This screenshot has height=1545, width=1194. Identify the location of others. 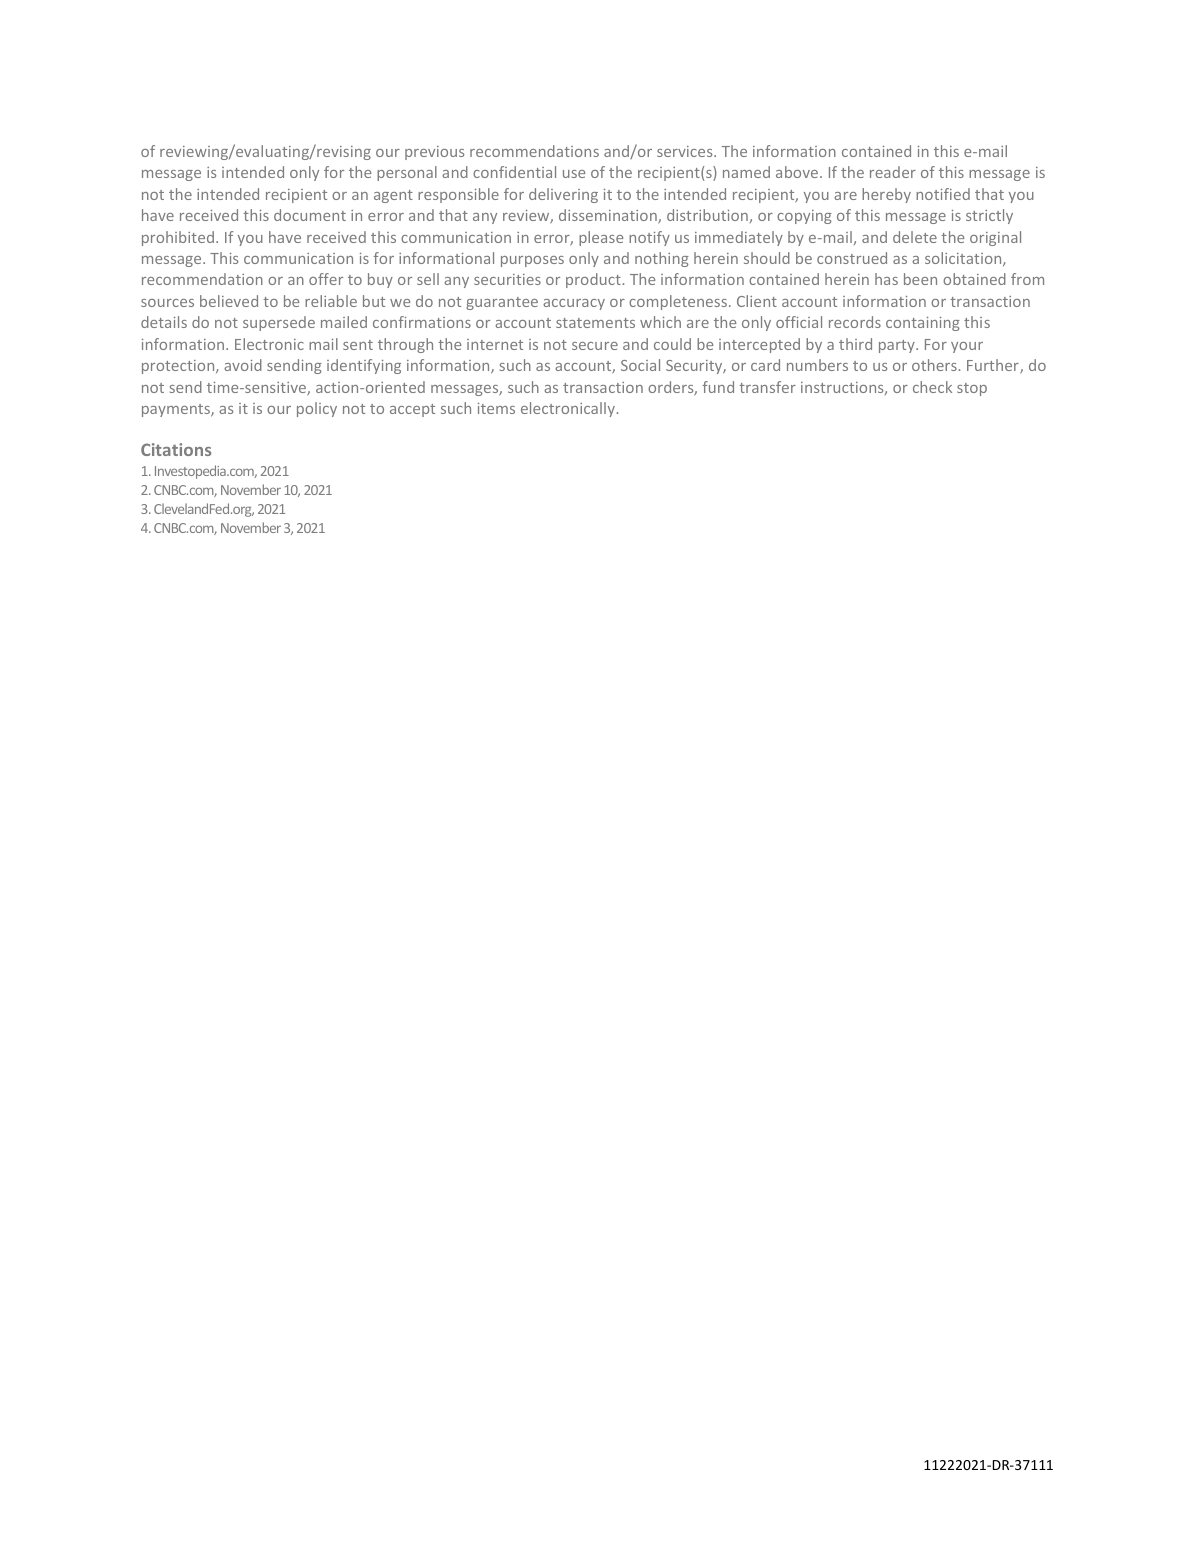
(934, 365).
